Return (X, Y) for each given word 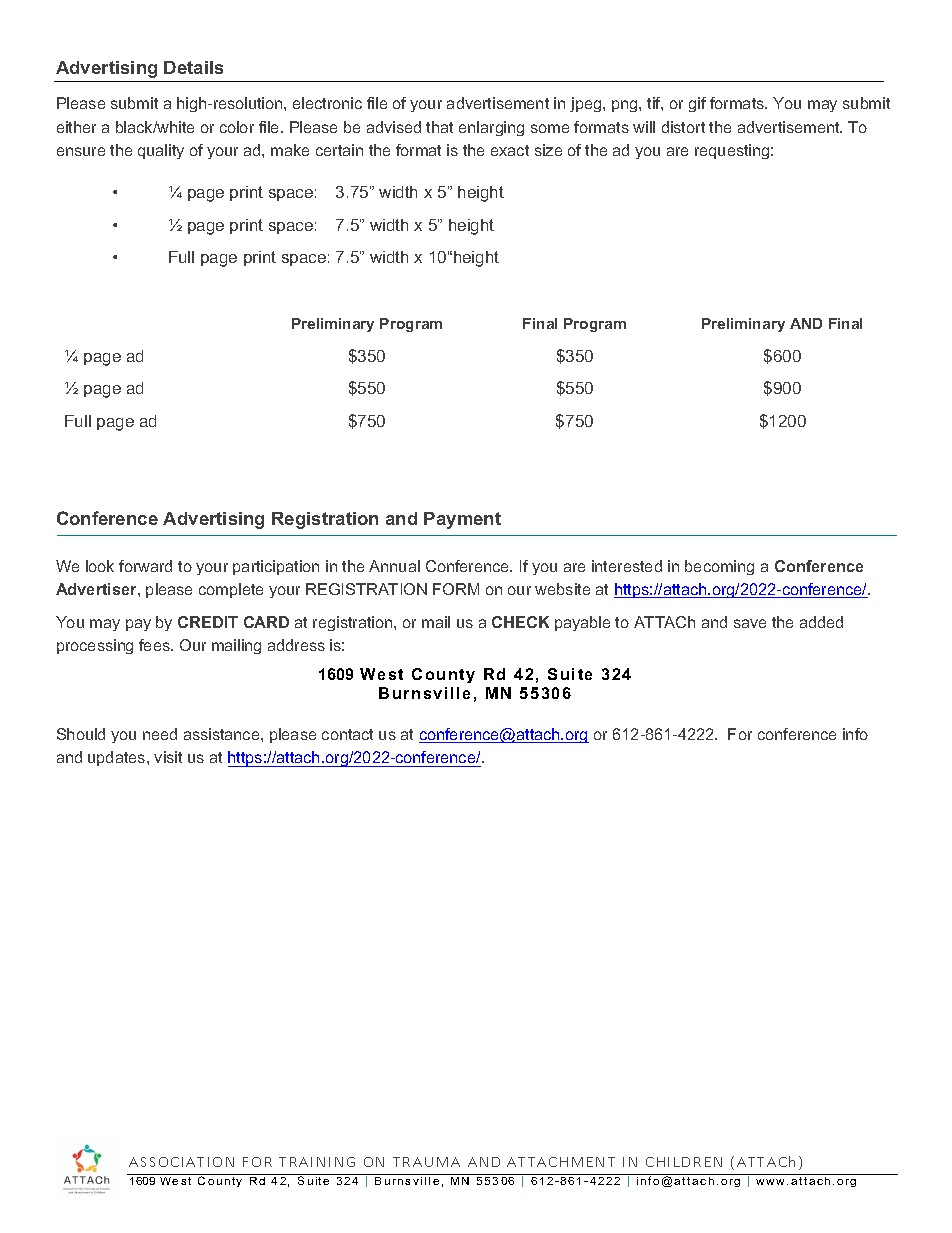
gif (697, 104)
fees (155, 645)
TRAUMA (426, 1162)
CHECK (520, 622)
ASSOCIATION (181, 1162)
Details (193, 67)
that (439, 127)
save (750, 623)
